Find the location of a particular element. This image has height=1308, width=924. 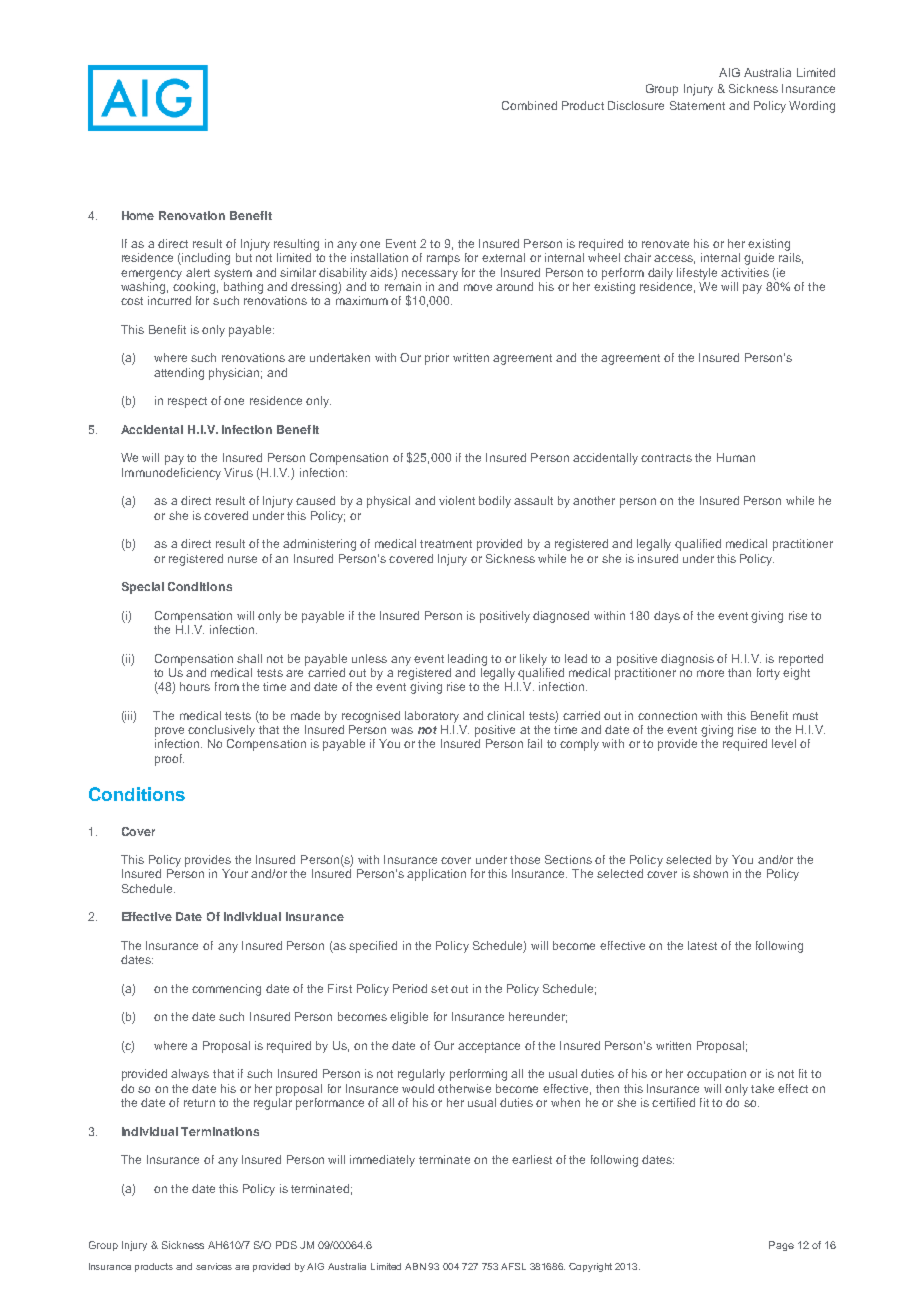

clinical is located at coordinates (505, 715).
